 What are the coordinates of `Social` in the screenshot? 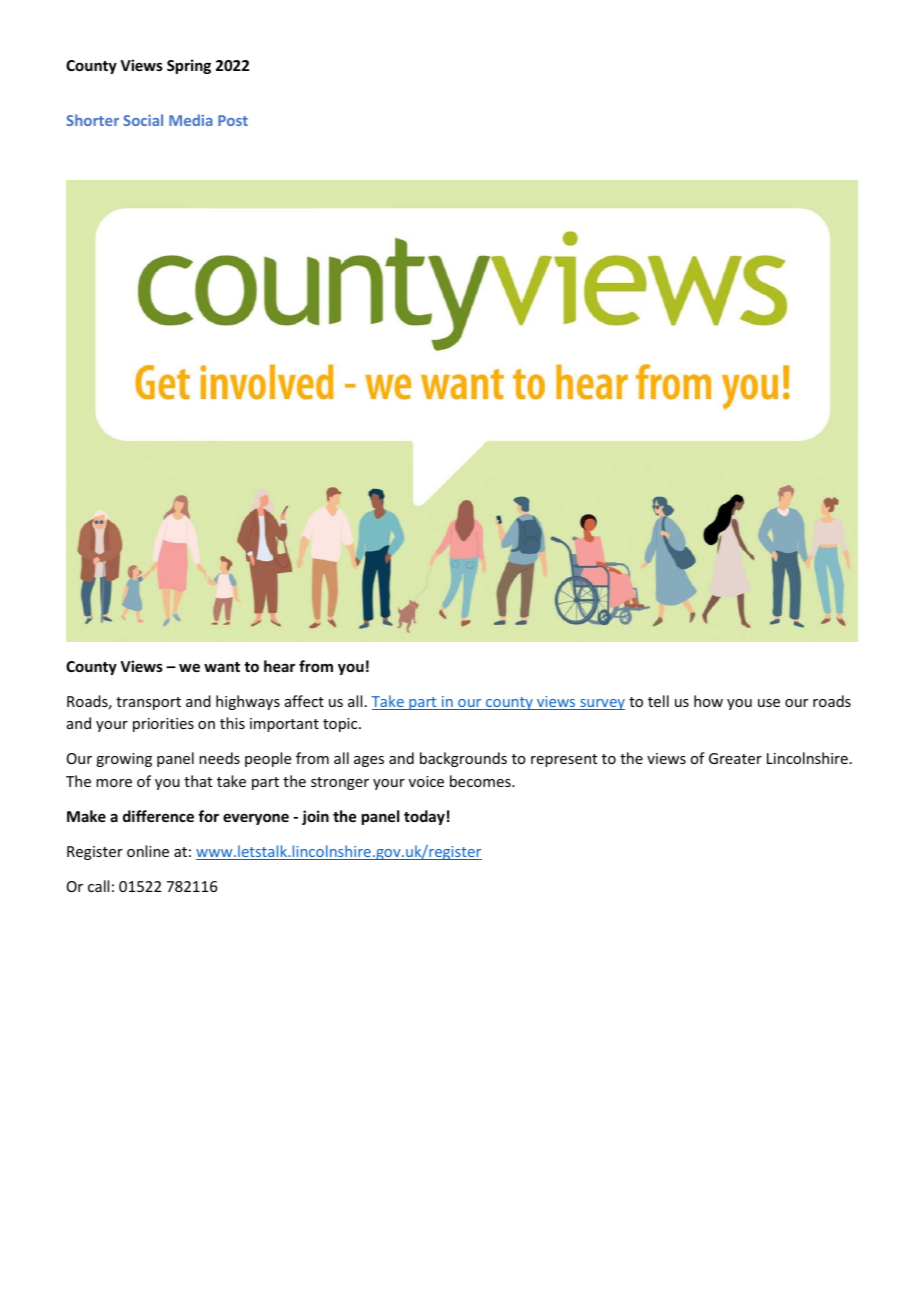 It's located at (143, 120).
